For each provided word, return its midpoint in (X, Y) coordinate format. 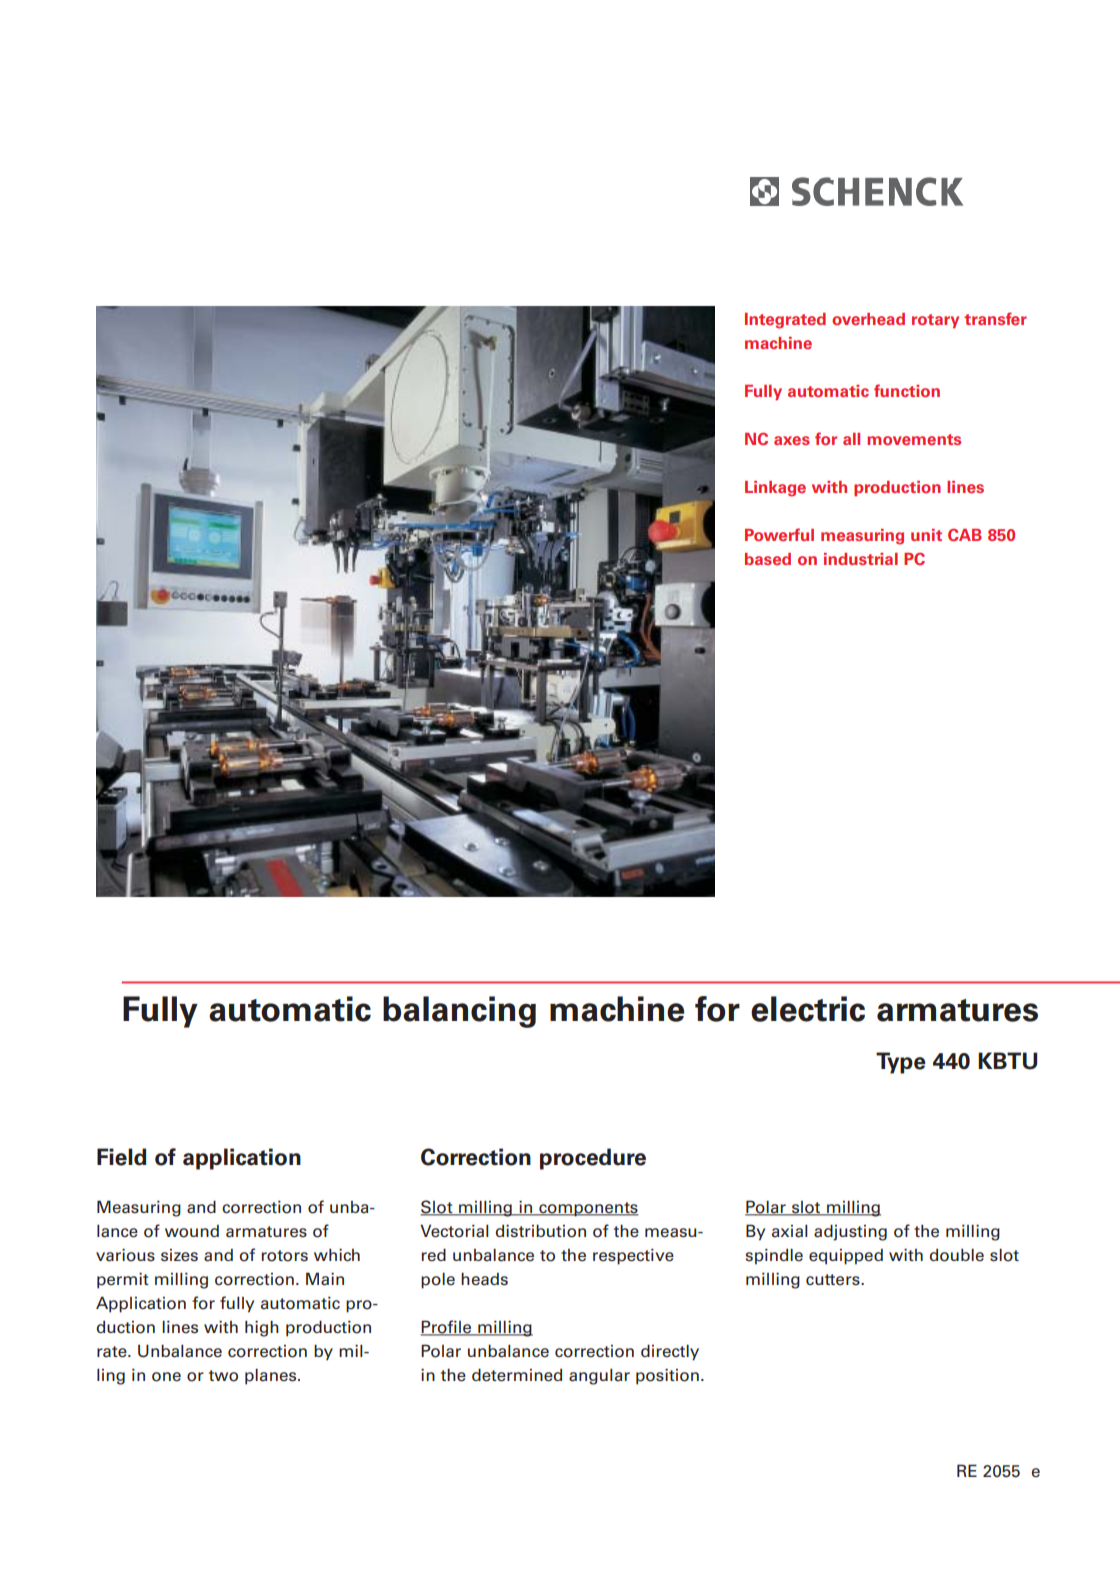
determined (517, 1375)
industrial (861, 559)
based (768, 559)
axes (792, 441)
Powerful (779, 535)
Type (901, 1063)
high (262, 1328)
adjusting (850, 1232)
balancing (459, 1012)
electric (808, 1009)
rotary (935, 321)
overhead (868, 319)
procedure (593, 1159)
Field (121, 1157)
